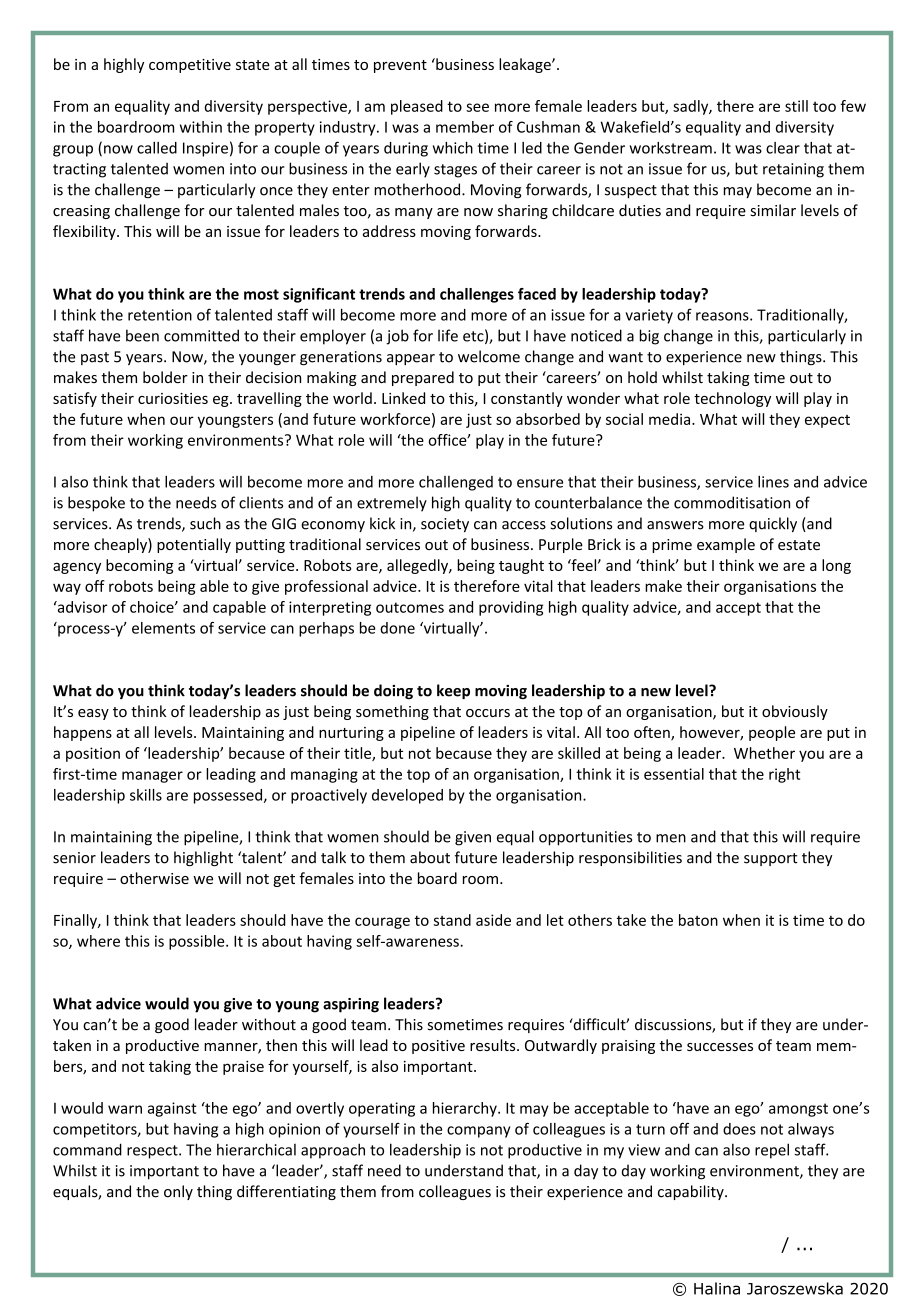 The height and width of the page is (1308, 924). What do you see at coordinates (448, 335) in the page?
I see `life` at bounding box center [448, 335].
